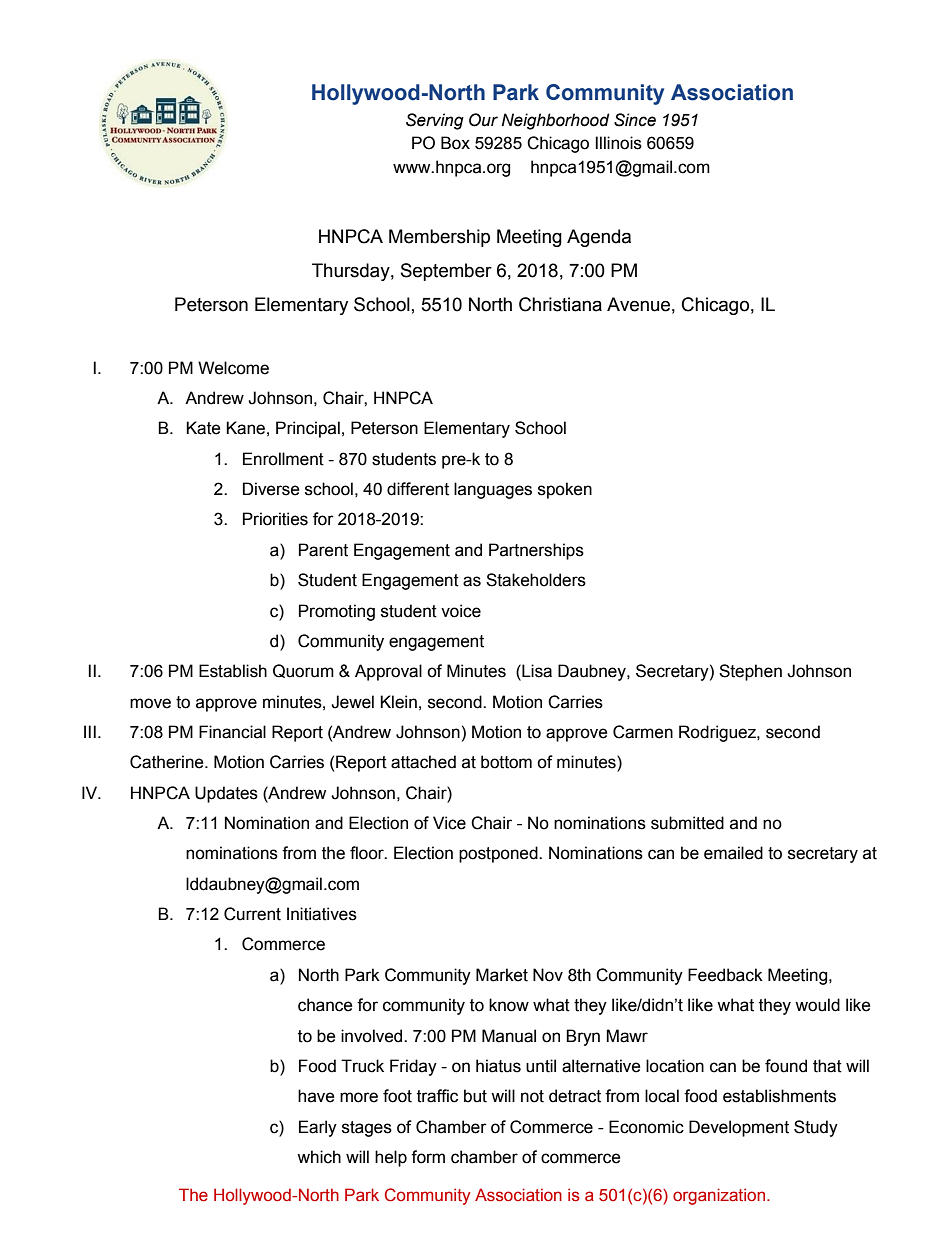  I want to click on Since, so click(635, 120).
